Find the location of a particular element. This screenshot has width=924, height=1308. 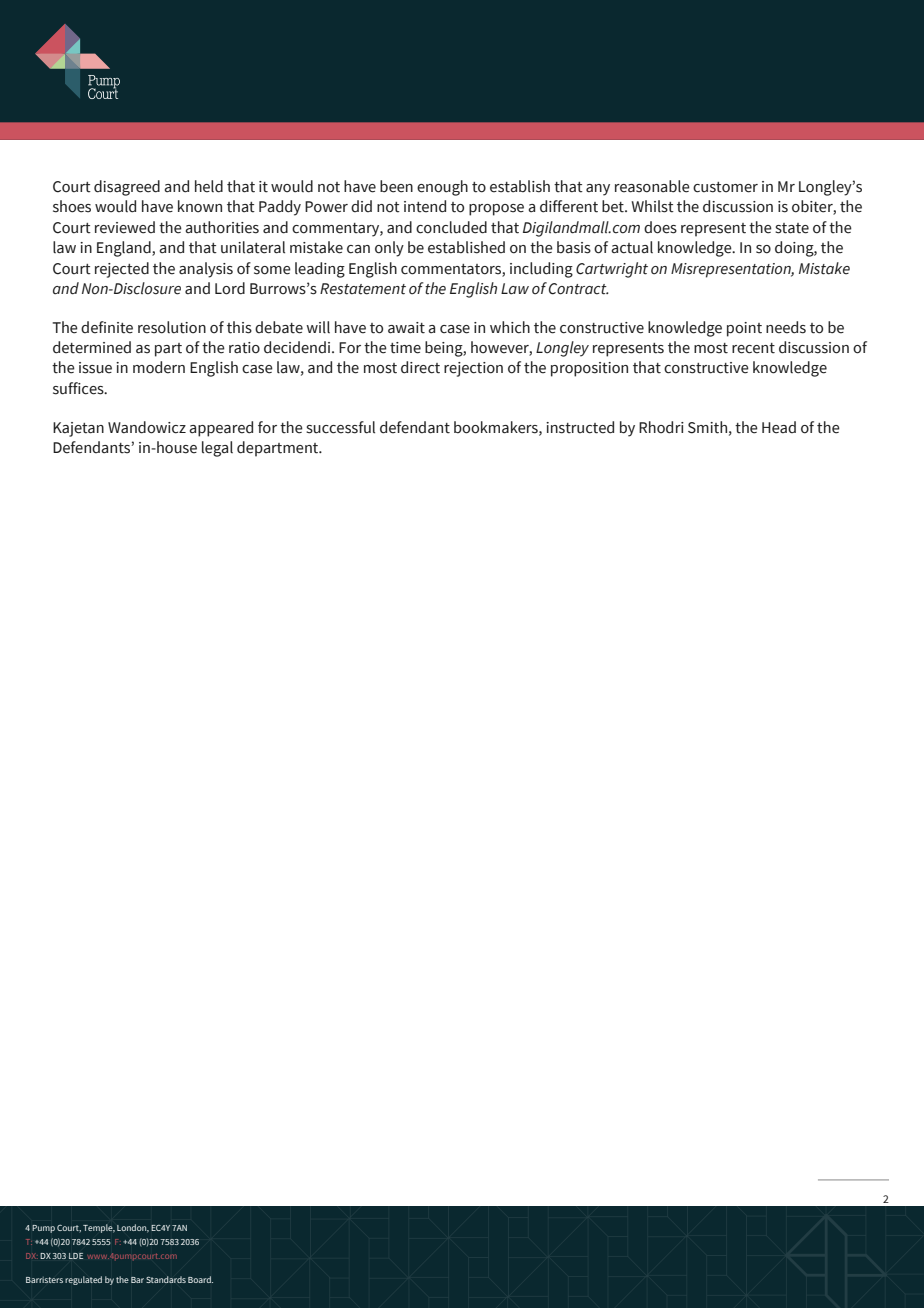

does is located at coordinates (660, 227).
